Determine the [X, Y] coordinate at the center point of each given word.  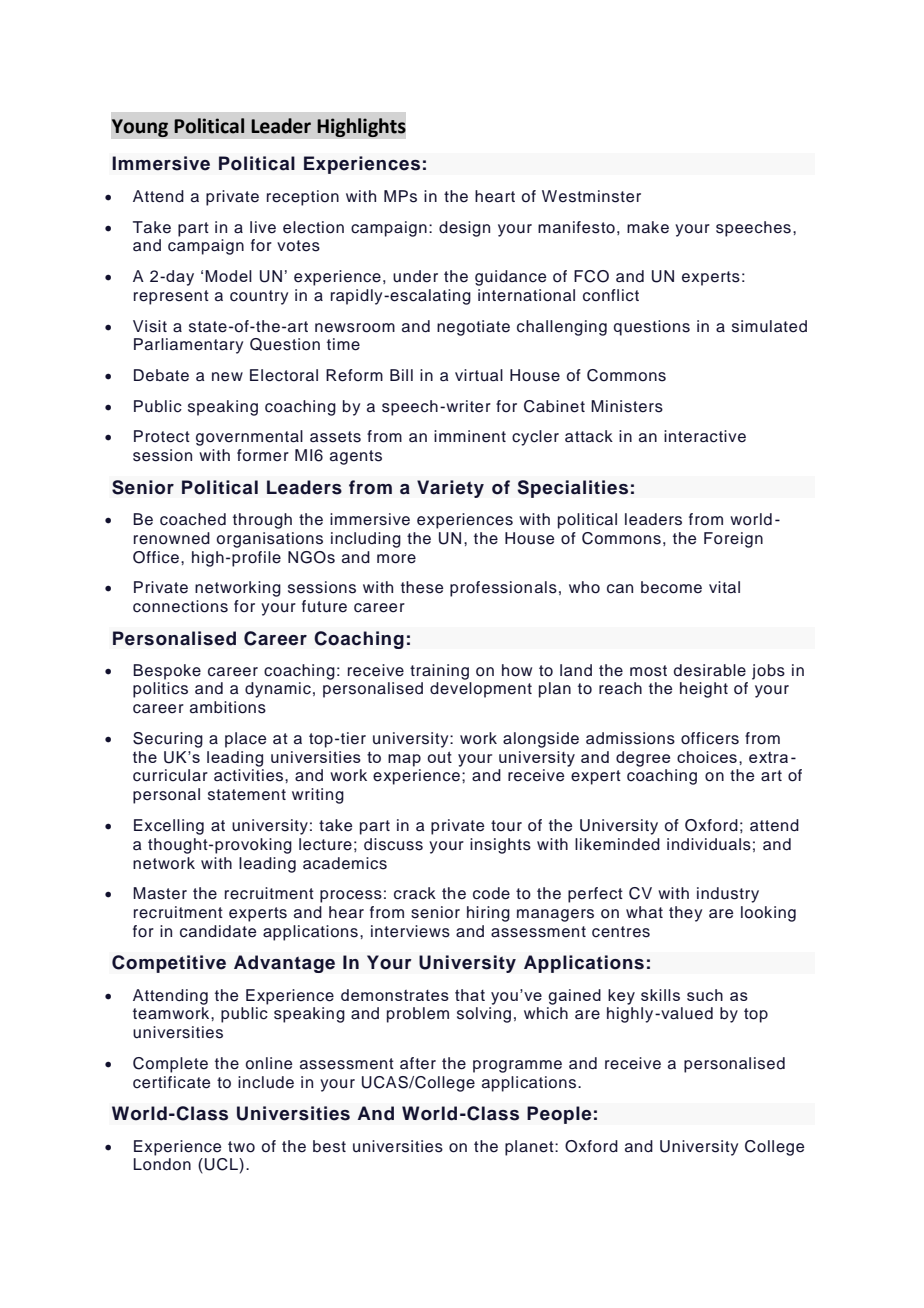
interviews [410, 931]
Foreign [733, 540]
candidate [218, 931]
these [422, 587]
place [245, 740]
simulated [769, 326]
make [648, 227]
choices [707, 757]
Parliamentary [188, 346]
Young [140, 128]
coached [193, 519]
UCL [222, 1164]
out [439, 757]
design [464, 229]
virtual [479, 375]
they [685, 914]
